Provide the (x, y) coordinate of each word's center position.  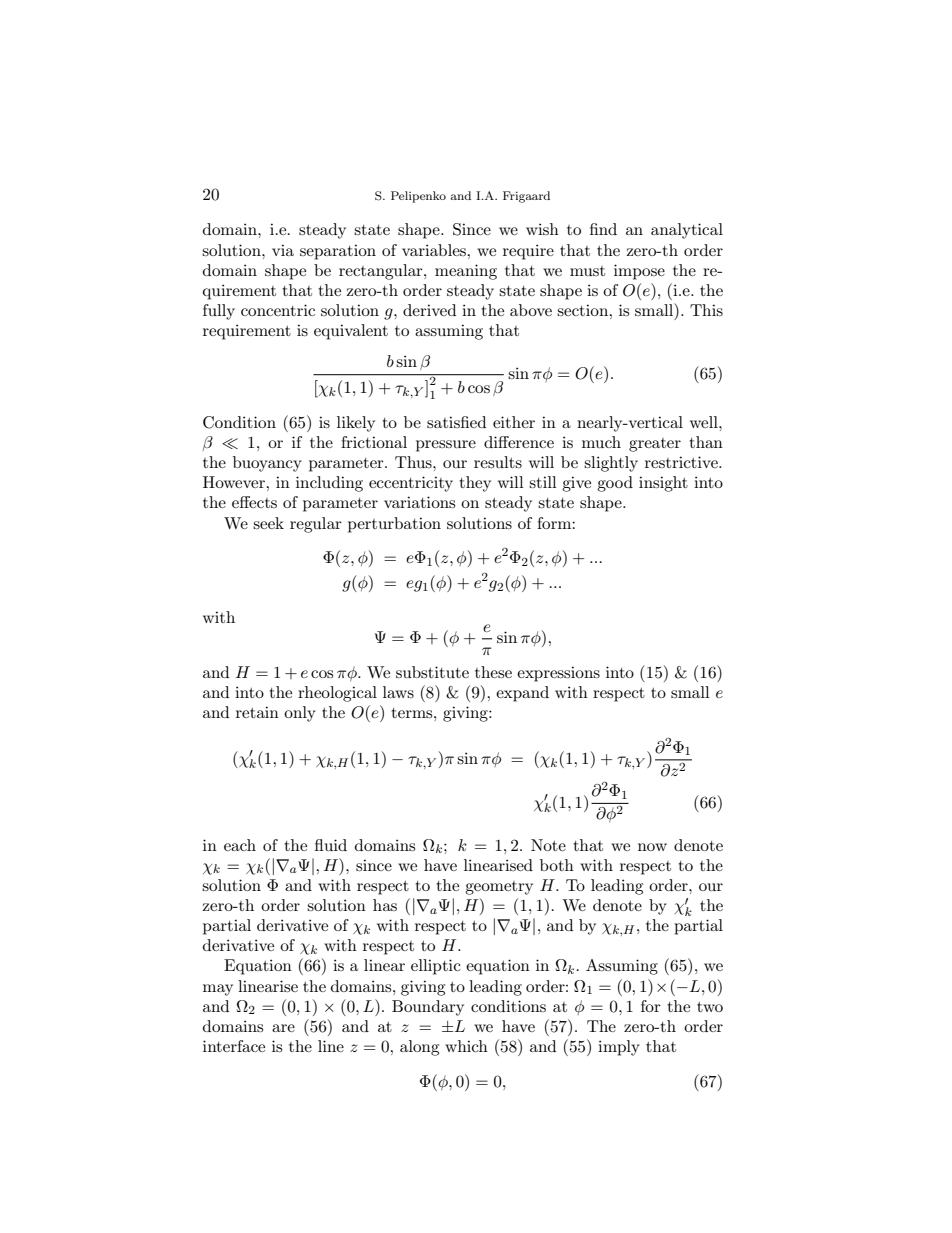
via (283, 250)
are (283, 1028)
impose (639, 272)
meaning (466, 272)
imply (619, 1048)
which (466, 1046)
